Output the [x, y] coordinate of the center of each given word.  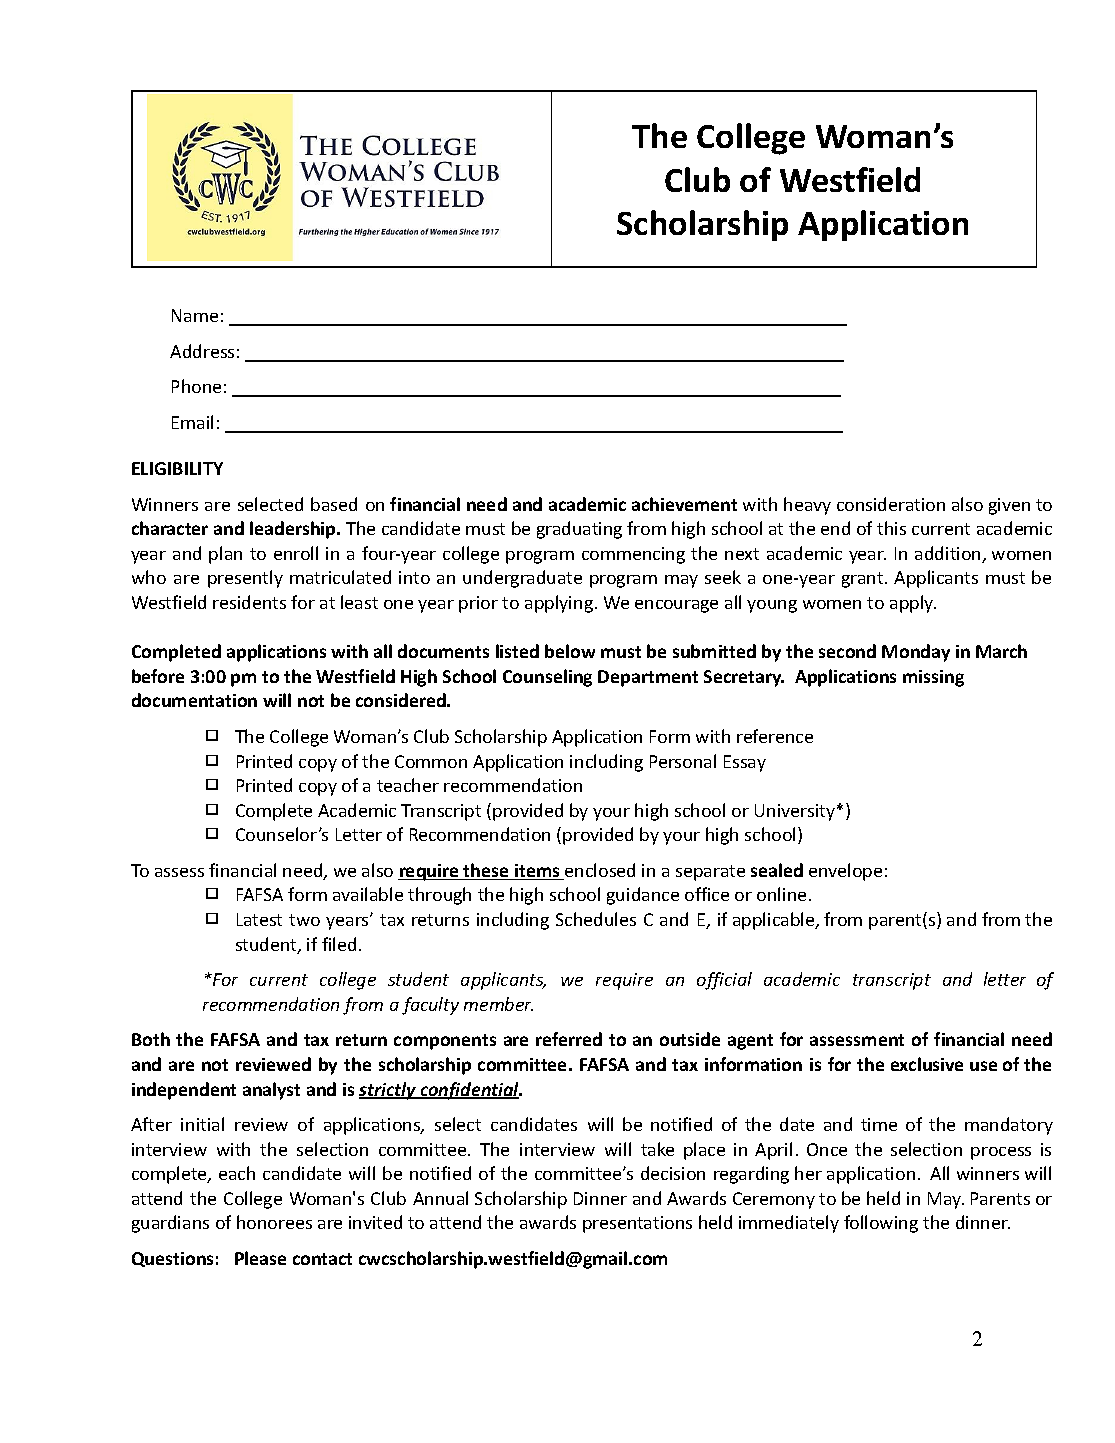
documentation [194, 700]
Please [260, 1258]
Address [202, 351]
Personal [683, 761]
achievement [684, 504]
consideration [891, 504]
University [796, 812]
